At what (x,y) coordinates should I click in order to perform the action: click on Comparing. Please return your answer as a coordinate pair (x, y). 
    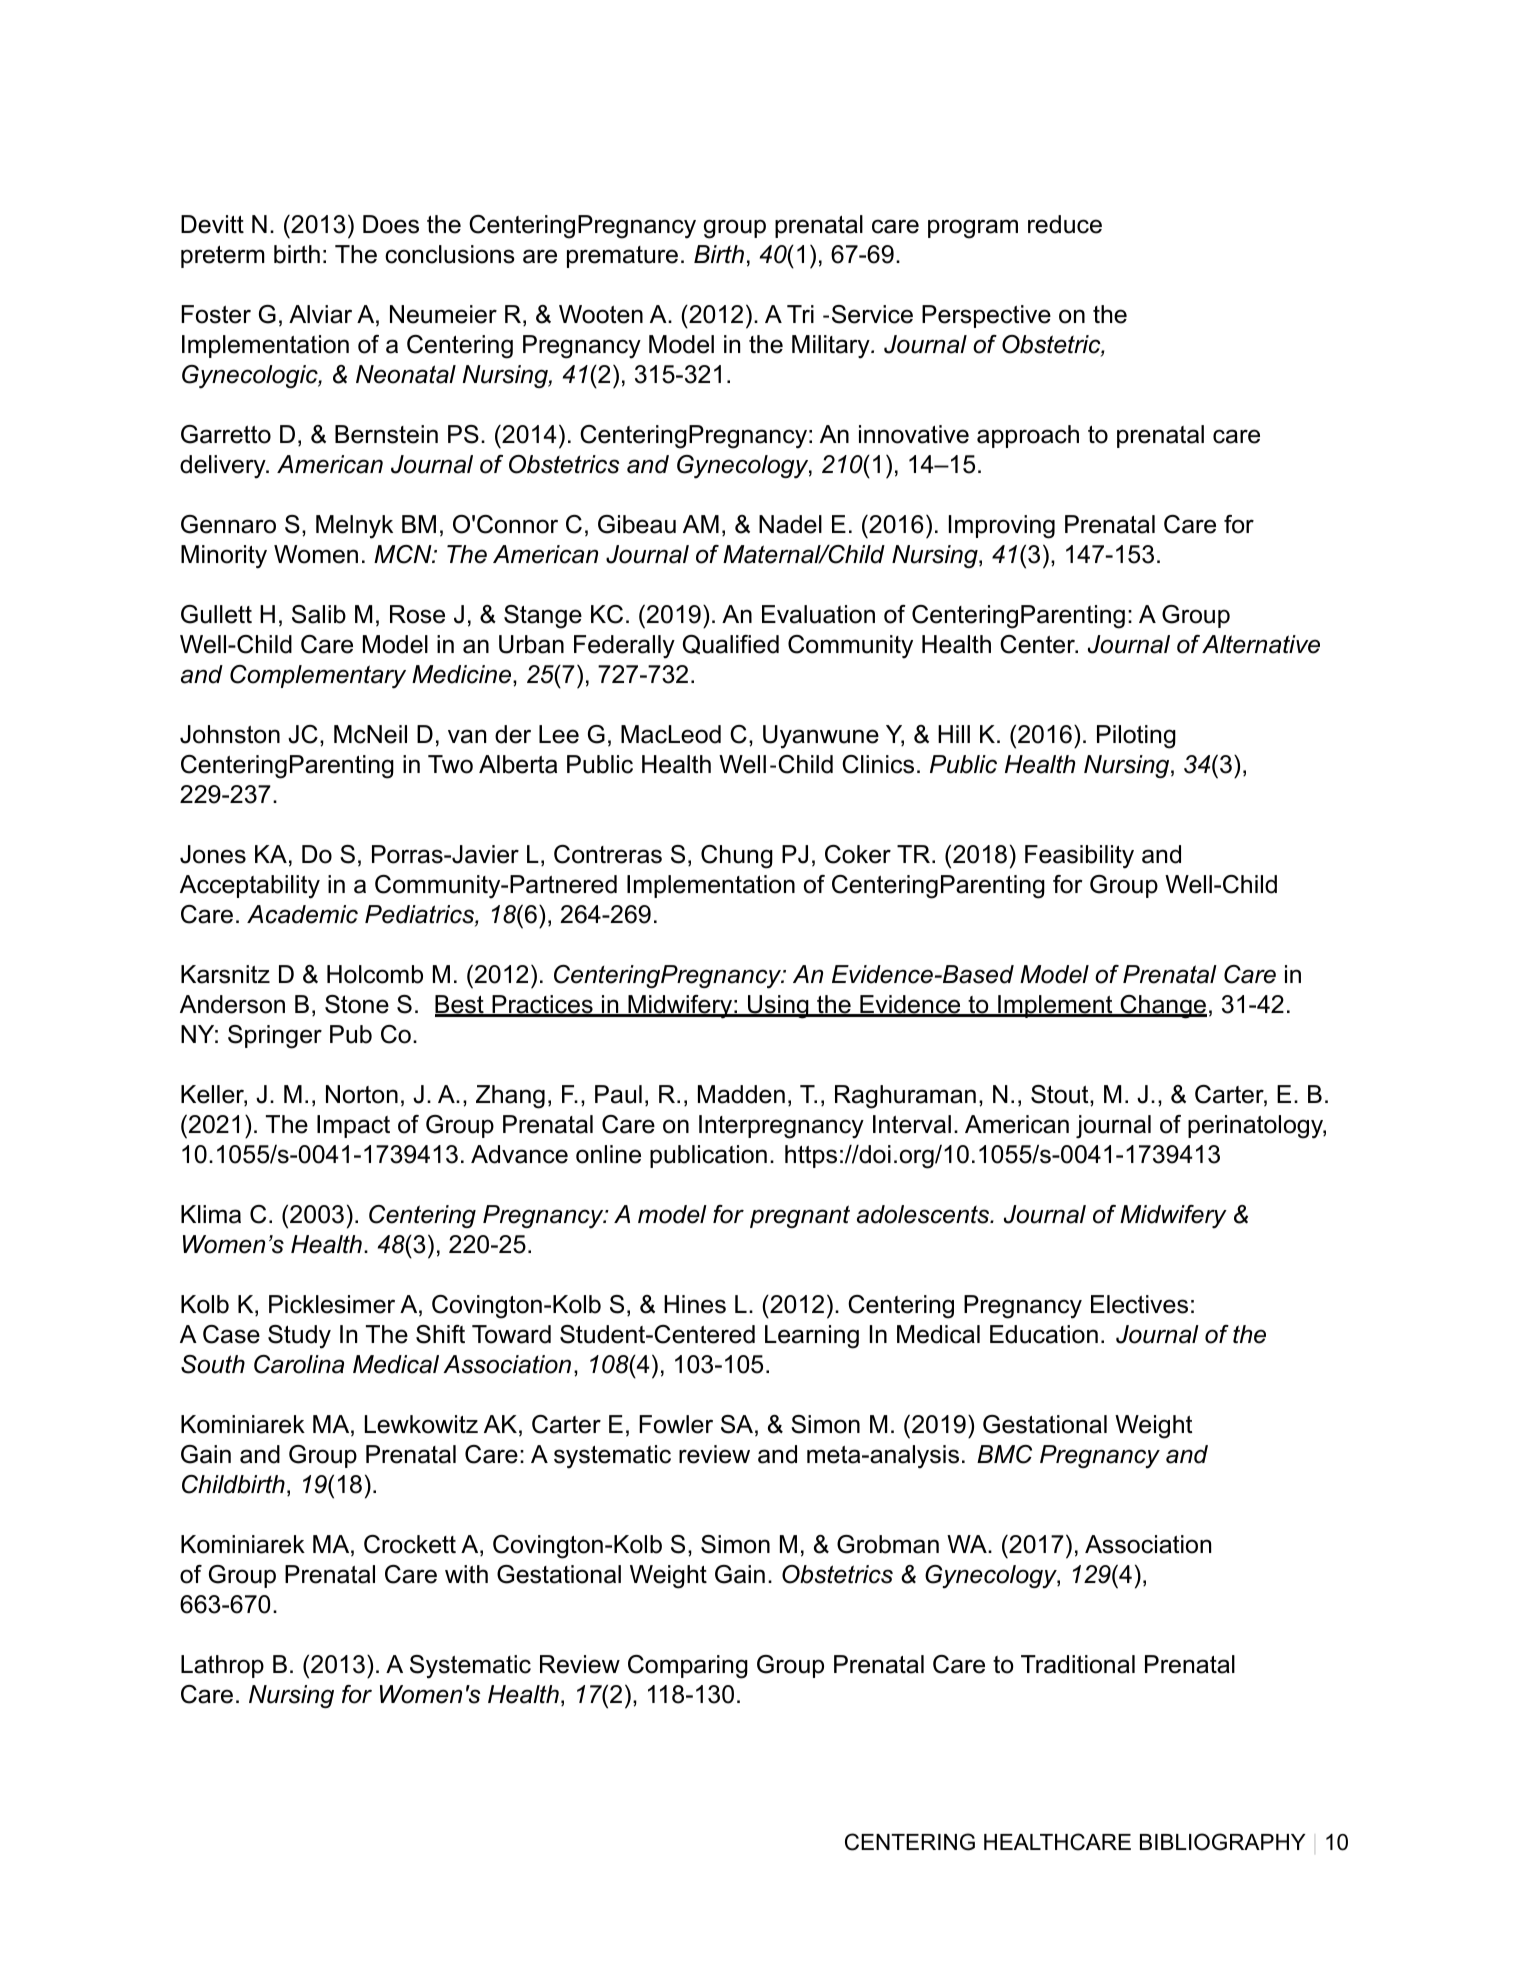
    Looking at the image, I should click on (688, 1667).
